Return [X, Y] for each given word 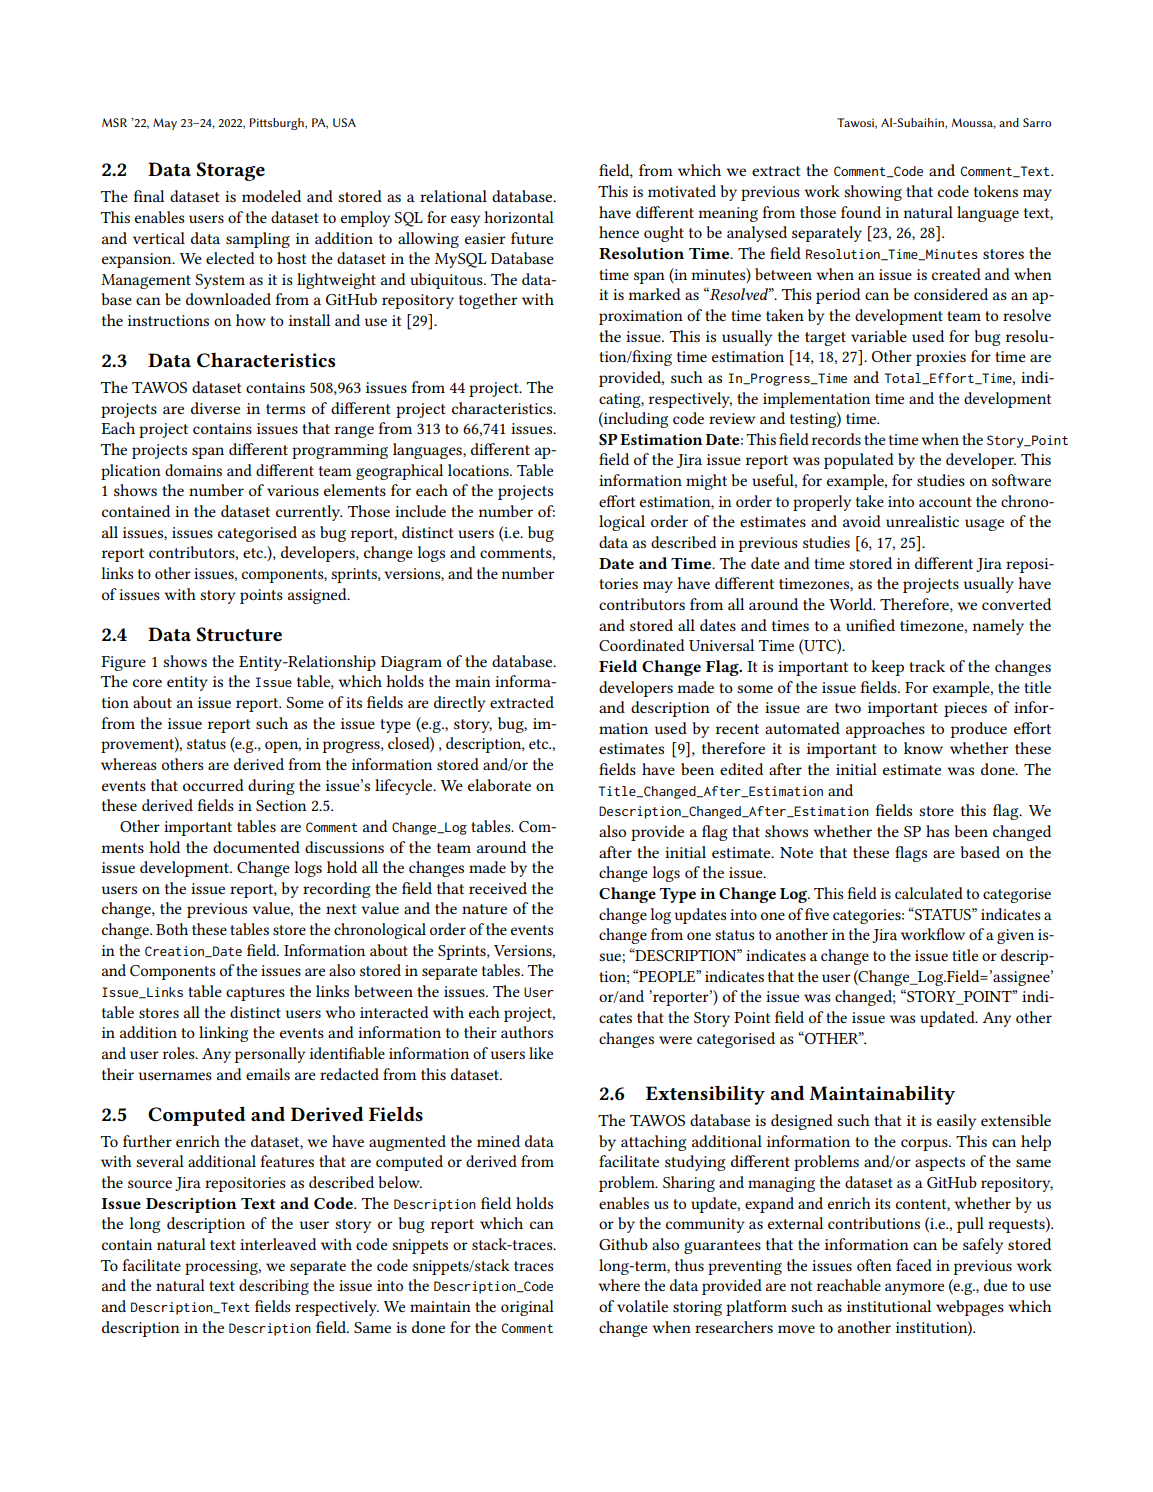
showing [873, 193]
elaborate [499, 785]
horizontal [519, 217]
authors [527, 1032]
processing [222, 1267]
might [706, 482]
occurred [213, 785]
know [923, 748]
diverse [215, 408]
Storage [231, 171]
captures [255, 994]
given [1015, 936]
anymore [914, 1289]
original [527, 1308]
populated [859, 461]
